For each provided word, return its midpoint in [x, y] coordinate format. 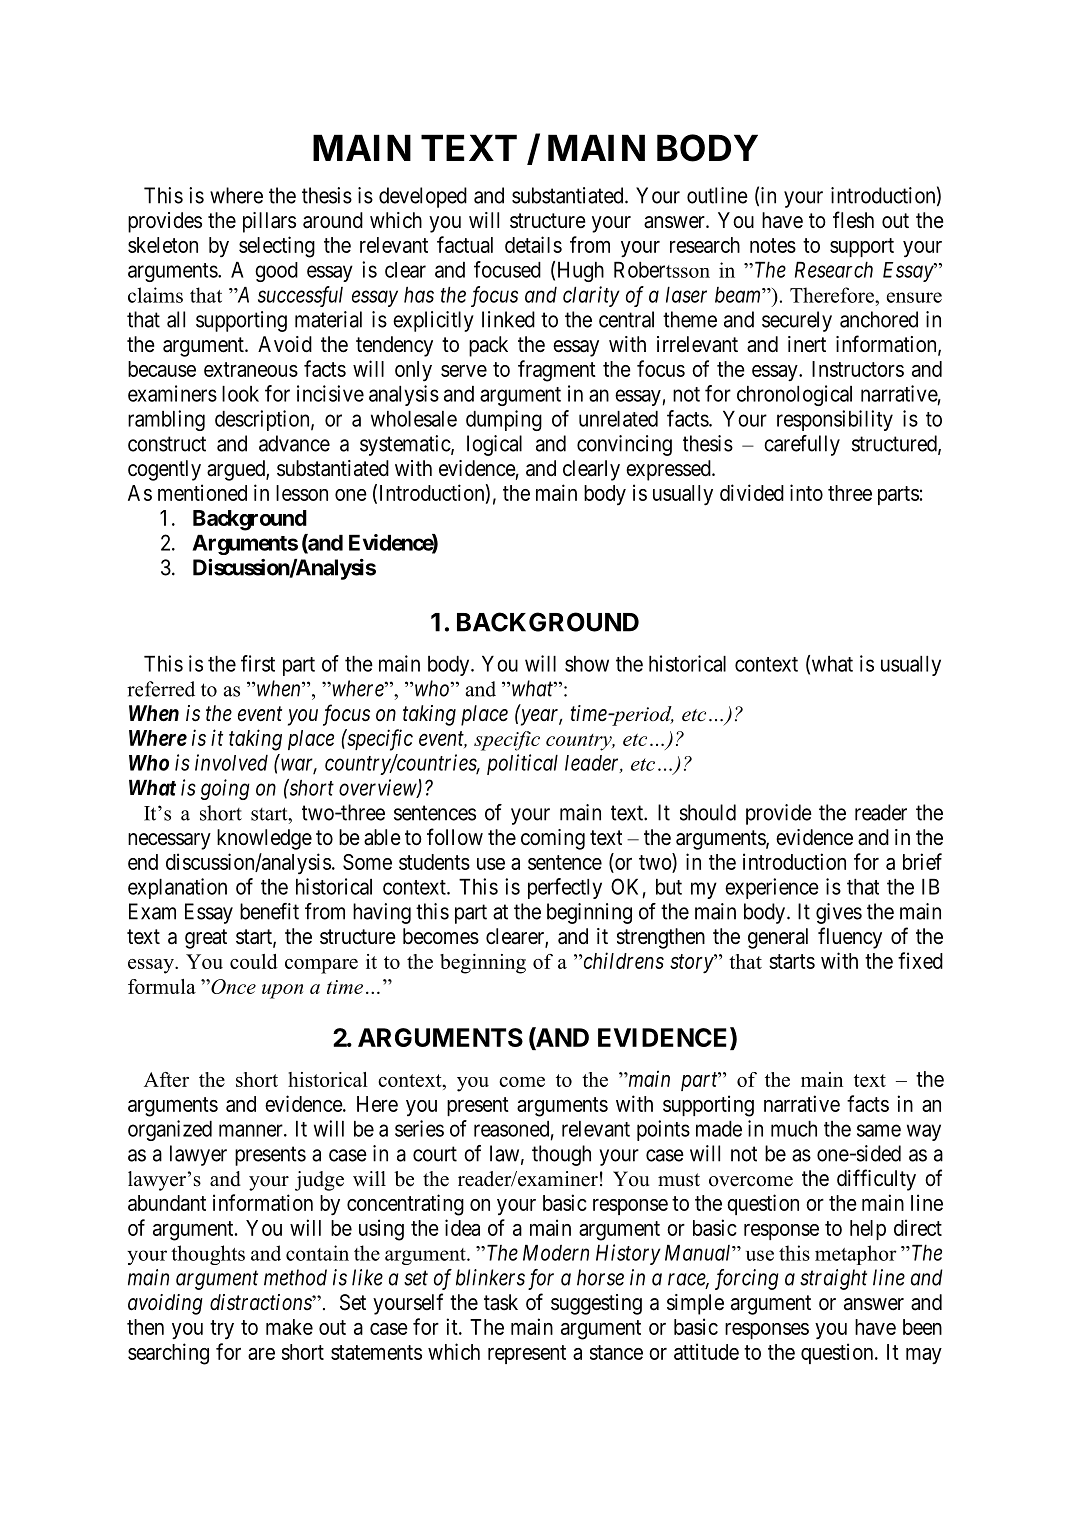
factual [465, 244]
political [522, 764]
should [708, 812]
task [501, 1302]
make [289, 1327]
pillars [269, 222]
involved [231, 762]
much [794, 1129]
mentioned [202, 492]
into [806, 492]
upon [282, 991]
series [419, 1128]
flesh [853, 220]
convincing [624, 445]
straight [833, 1279]
